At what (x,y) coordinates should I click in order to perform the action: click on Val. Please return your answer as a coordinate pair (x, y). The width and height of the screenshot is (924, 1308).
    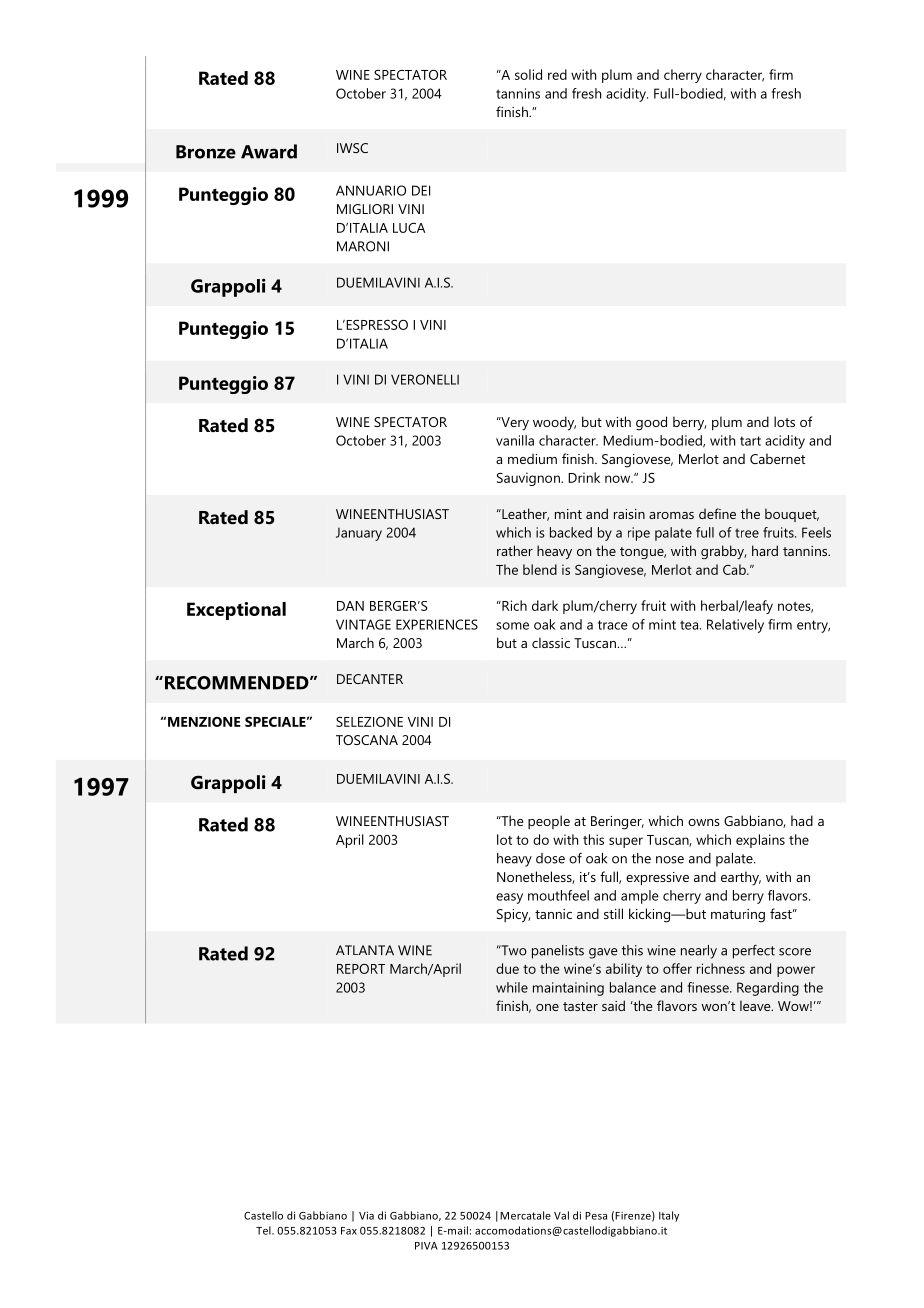
    Looking at the image, I should click on (561, 1215).
